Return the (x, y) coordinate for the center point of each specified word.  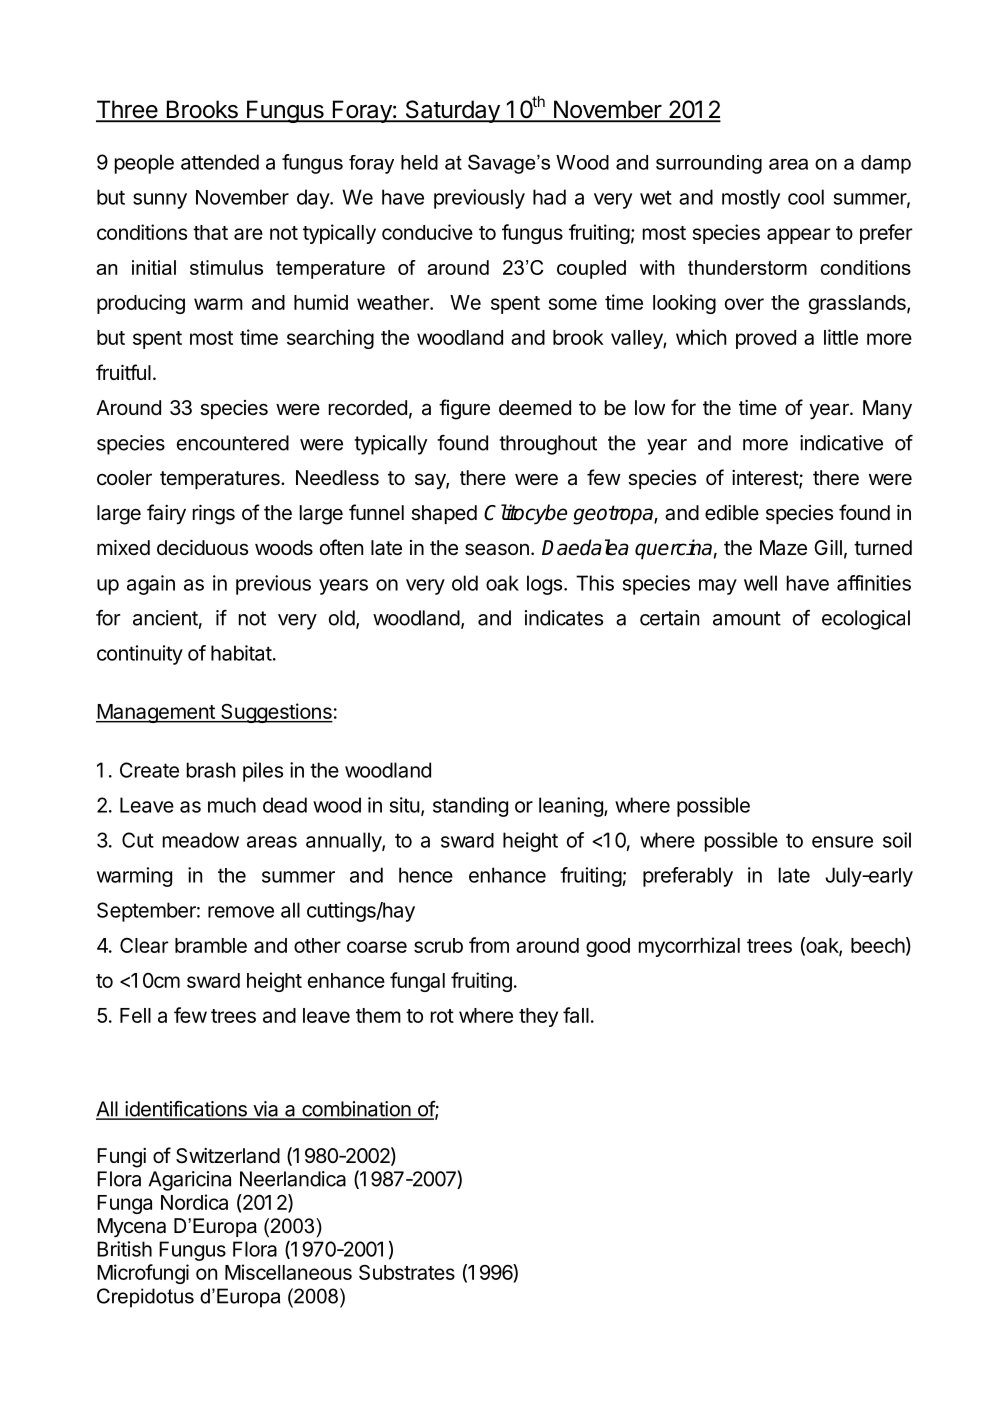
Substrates (407, 1272)
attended (220, 162)
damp (886, 164)
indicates (564, 618)
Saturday (452, 111)
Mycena (131, 1228)
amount (747, 618)
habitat (241, 653)
